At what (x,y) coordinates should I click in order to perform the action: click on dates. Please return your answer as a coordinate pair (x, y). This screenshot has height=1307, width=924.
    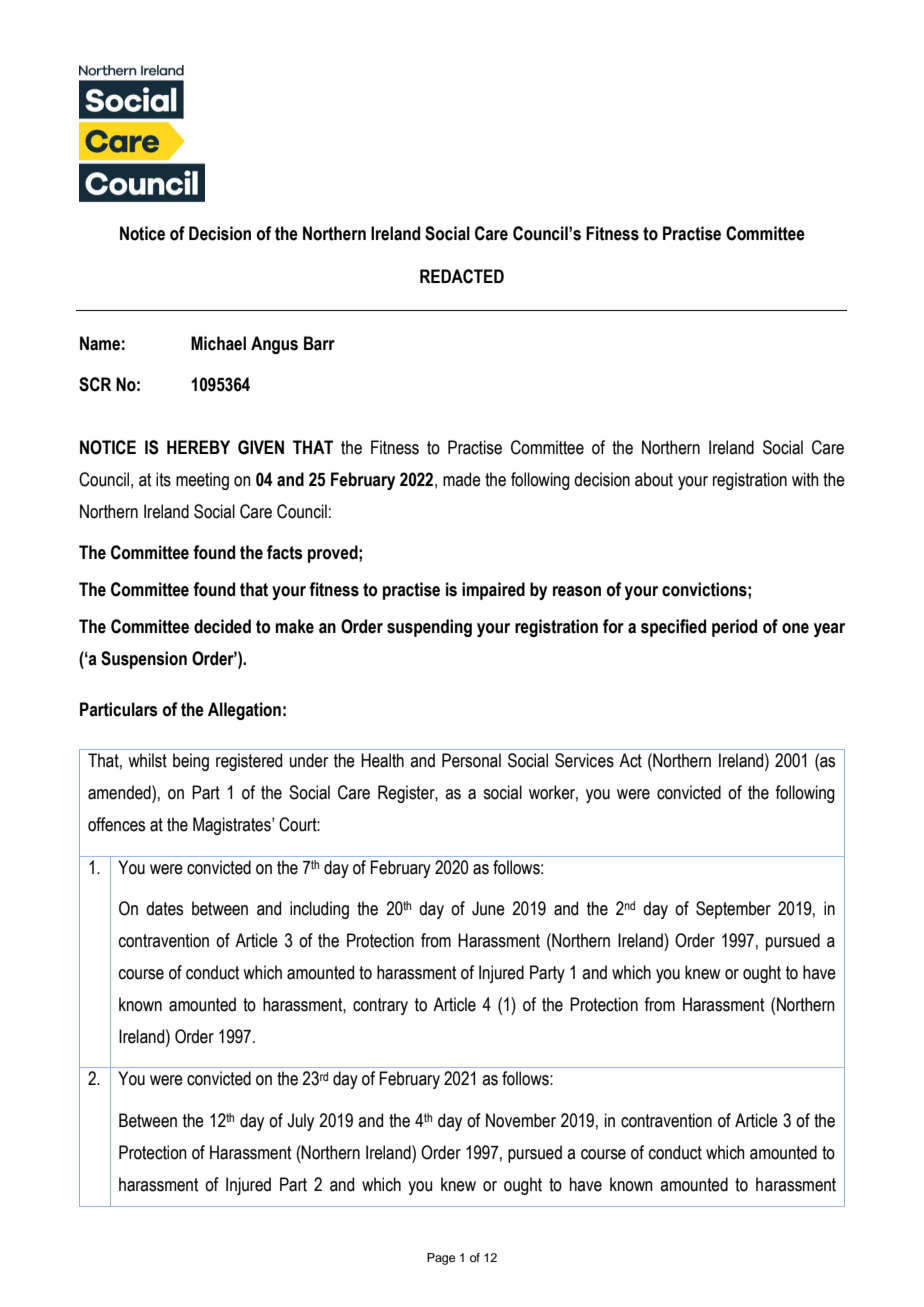
    Looking at the image, I should click on (164, 908).
